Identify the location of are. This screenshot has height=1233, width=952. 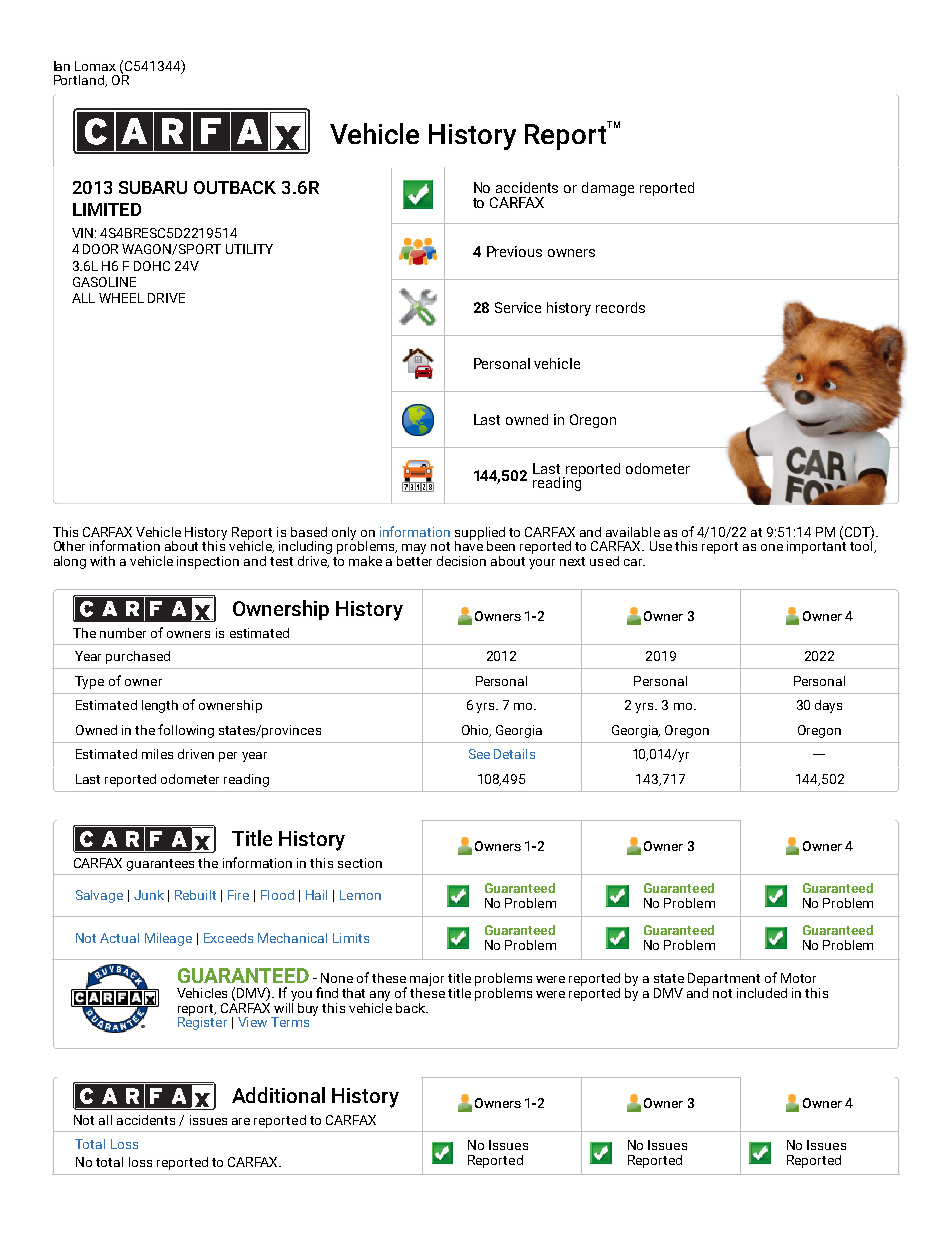
(241, 1121).
